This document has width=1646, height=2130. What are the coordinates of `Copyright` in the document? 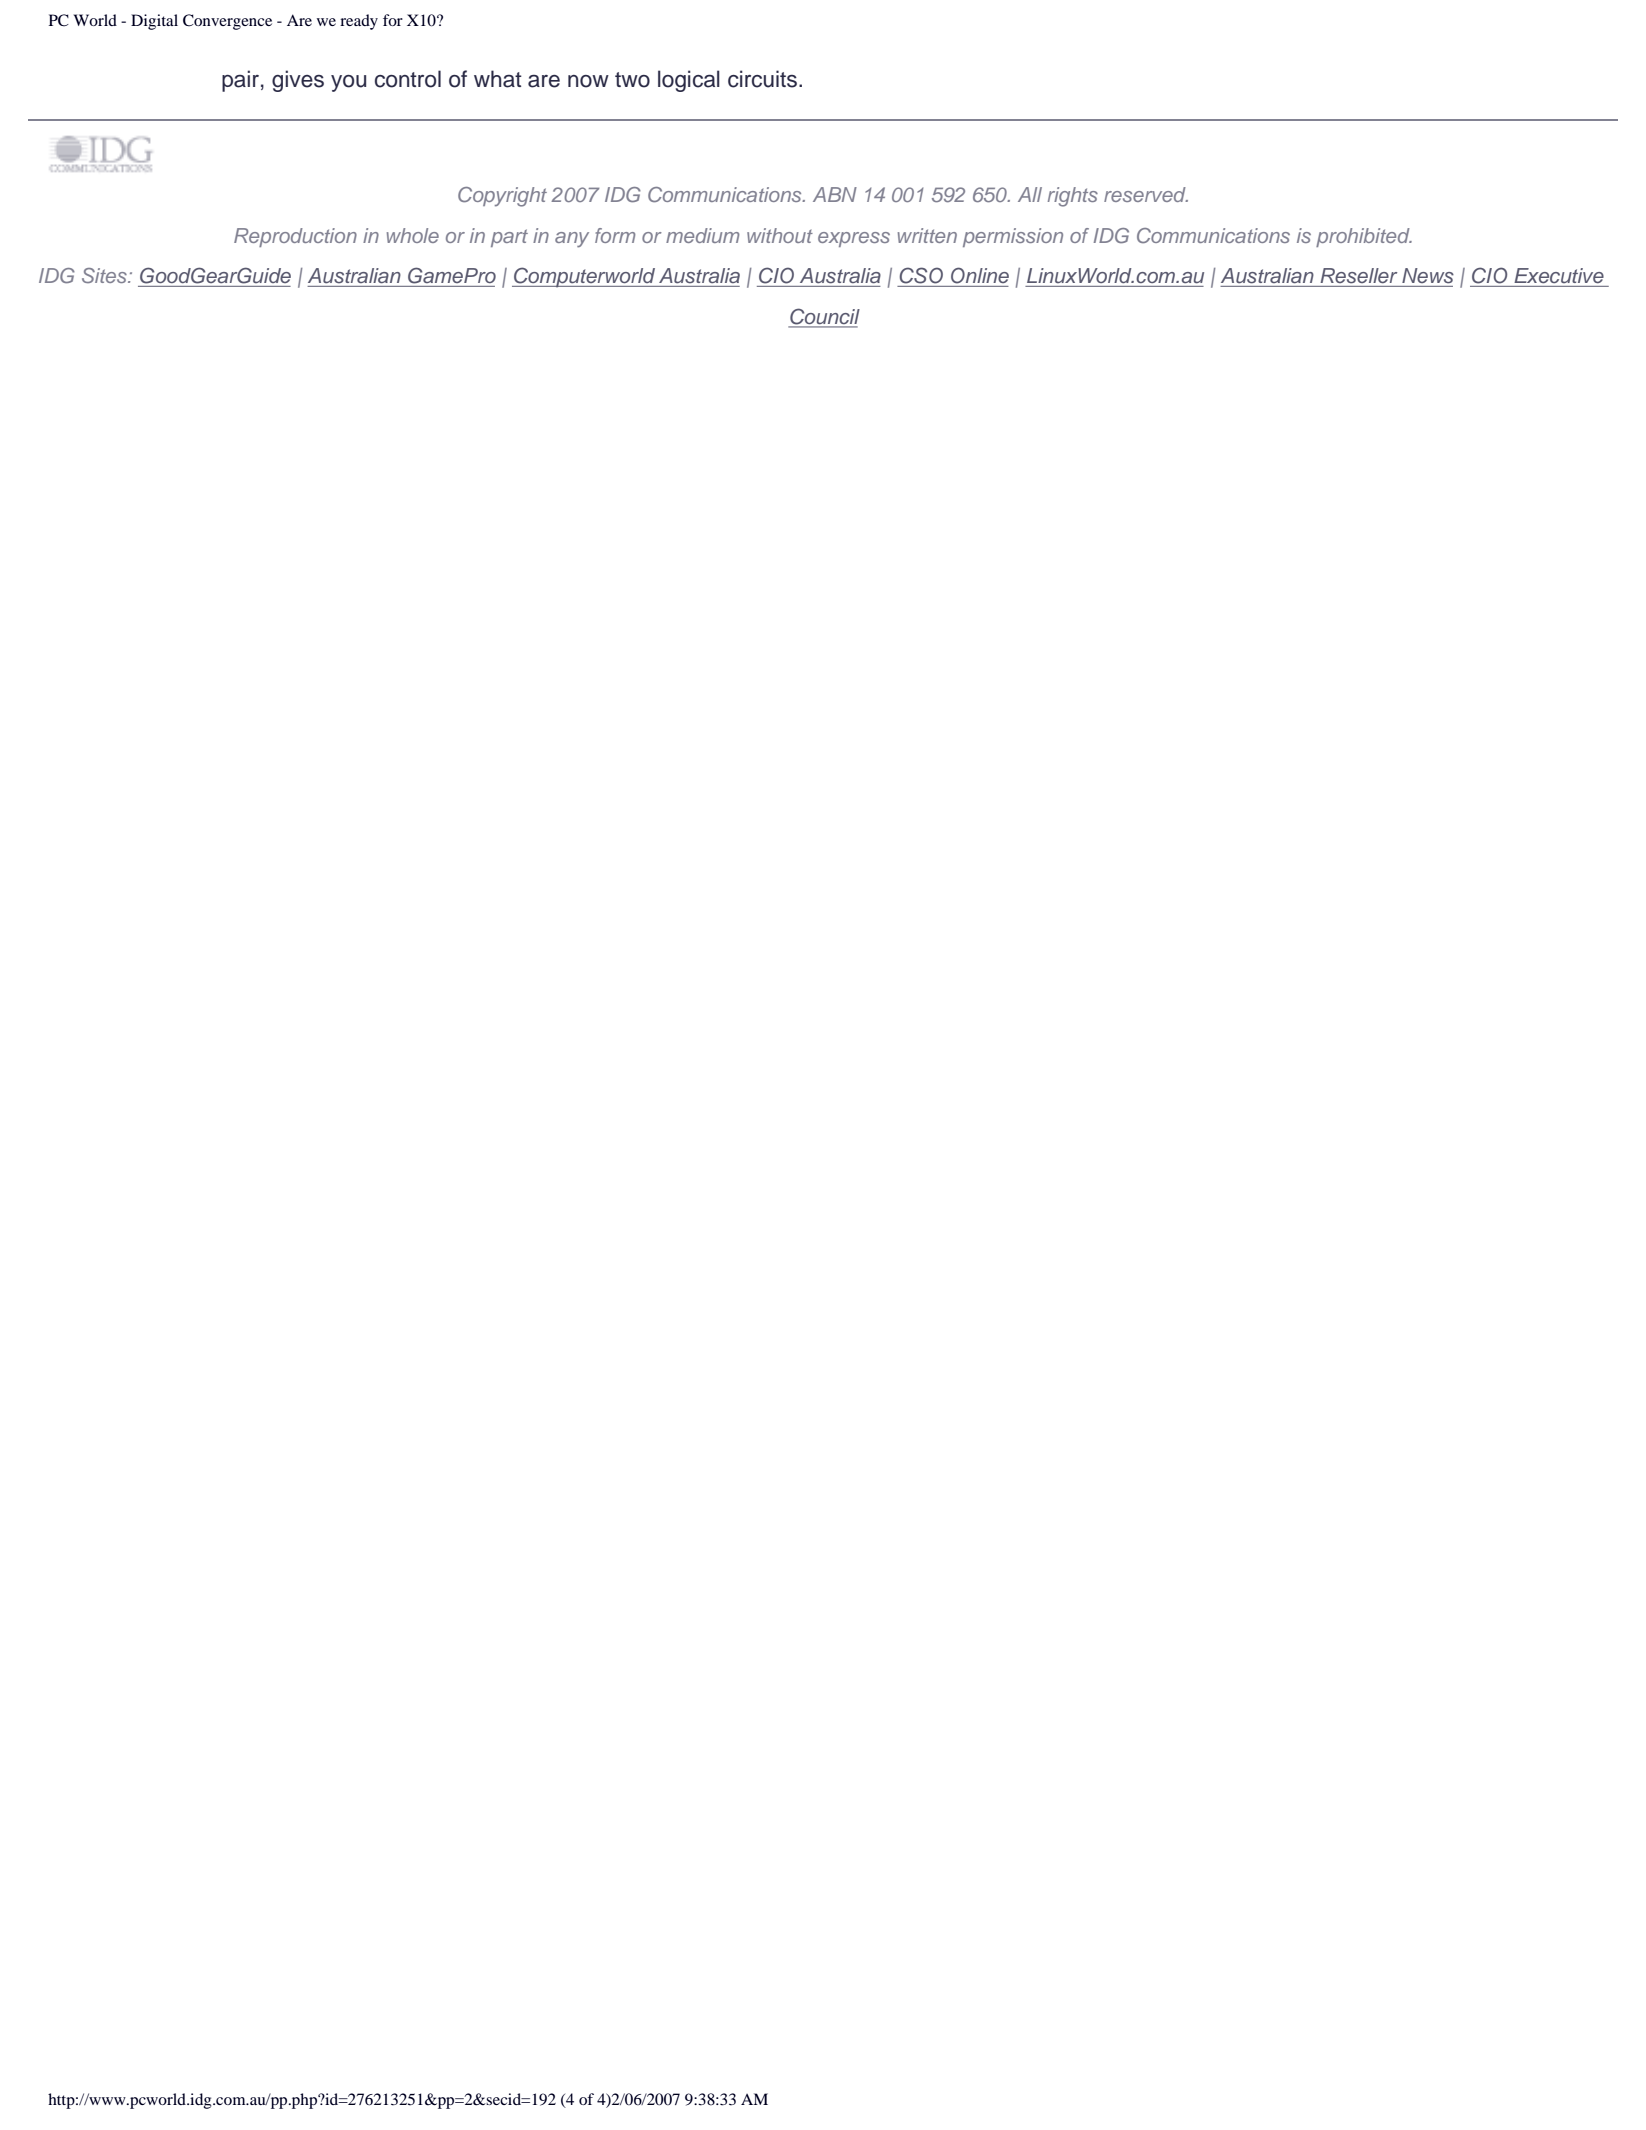 It's located at (502, 197).
